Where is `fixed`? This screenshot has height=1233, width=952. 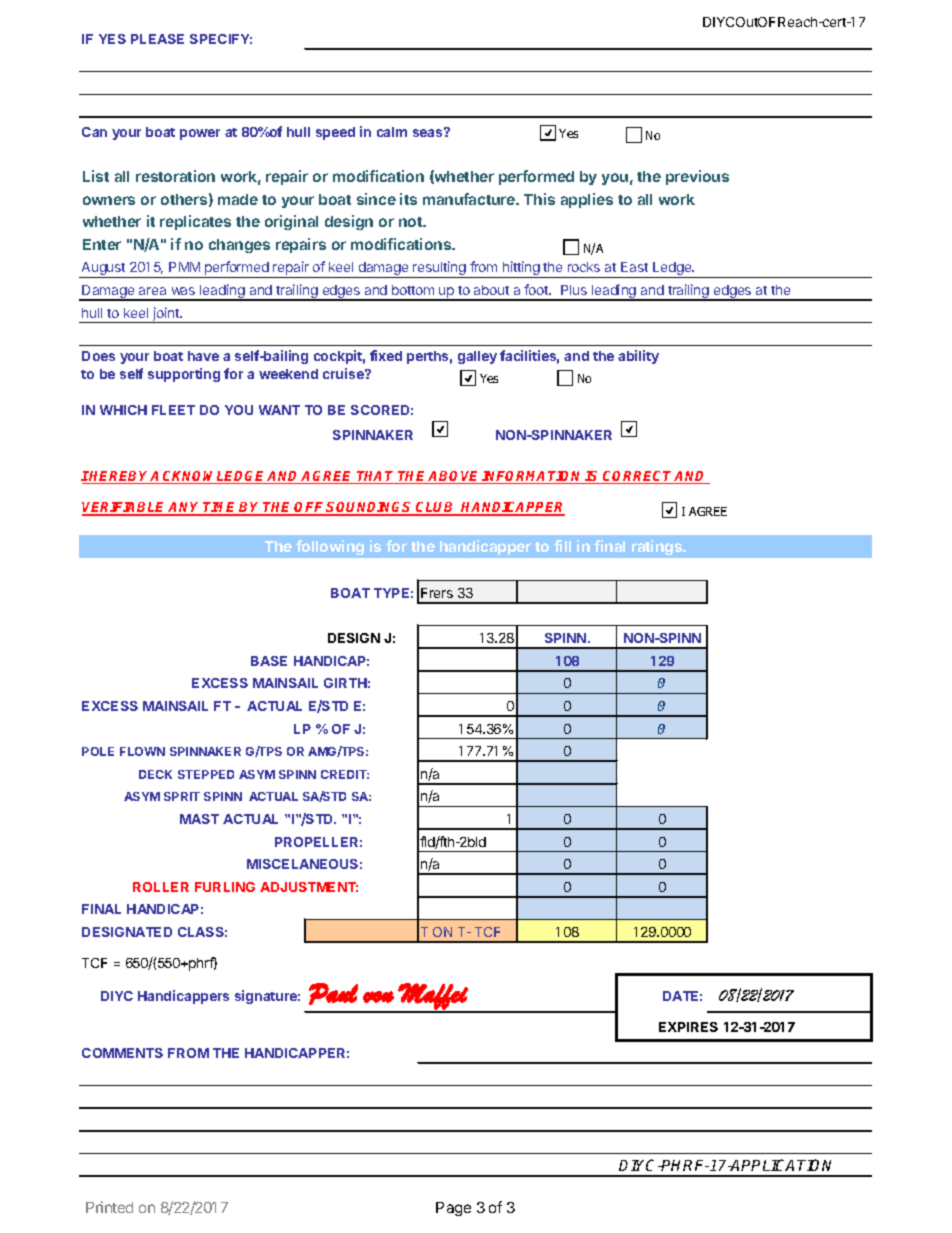
fixed is located at coordinates (386, 355).
